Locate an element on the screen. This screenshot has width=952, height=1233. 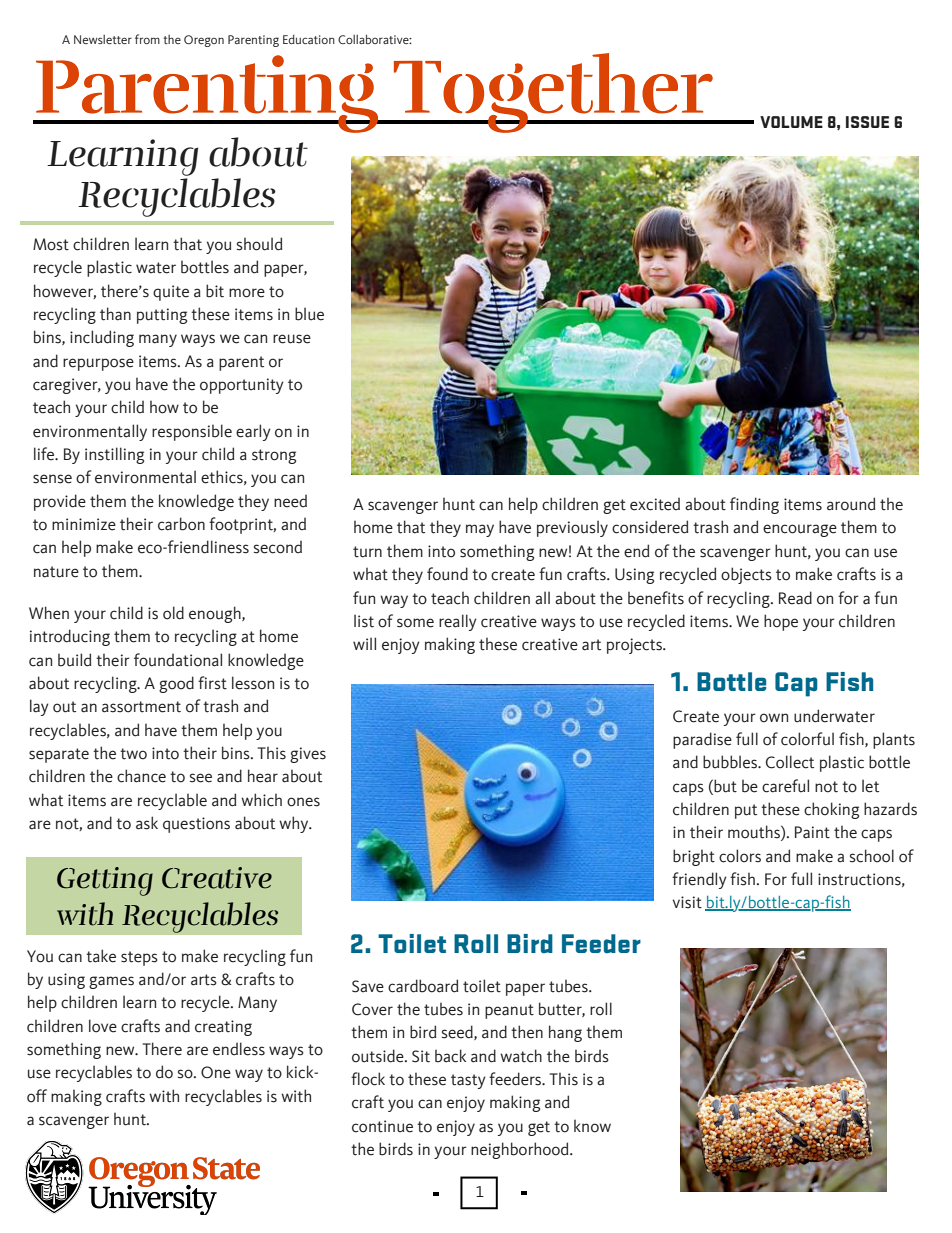
from is located at coordinates (147, 39).
